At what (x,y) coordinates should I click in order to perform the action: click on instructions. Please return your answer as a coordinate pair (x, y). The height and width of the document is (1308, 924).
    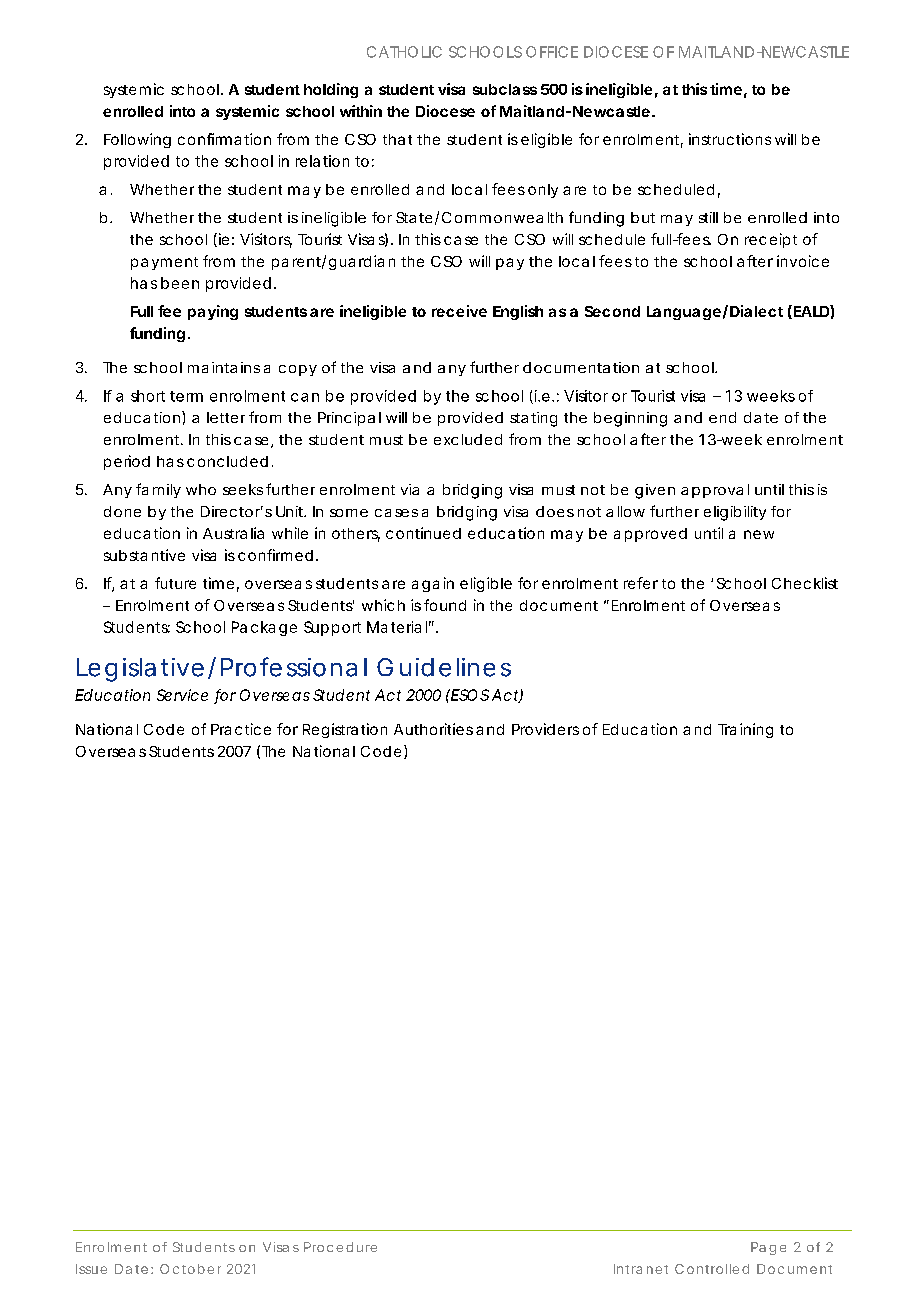
    Looking at the image, I should click on (730, 139).
